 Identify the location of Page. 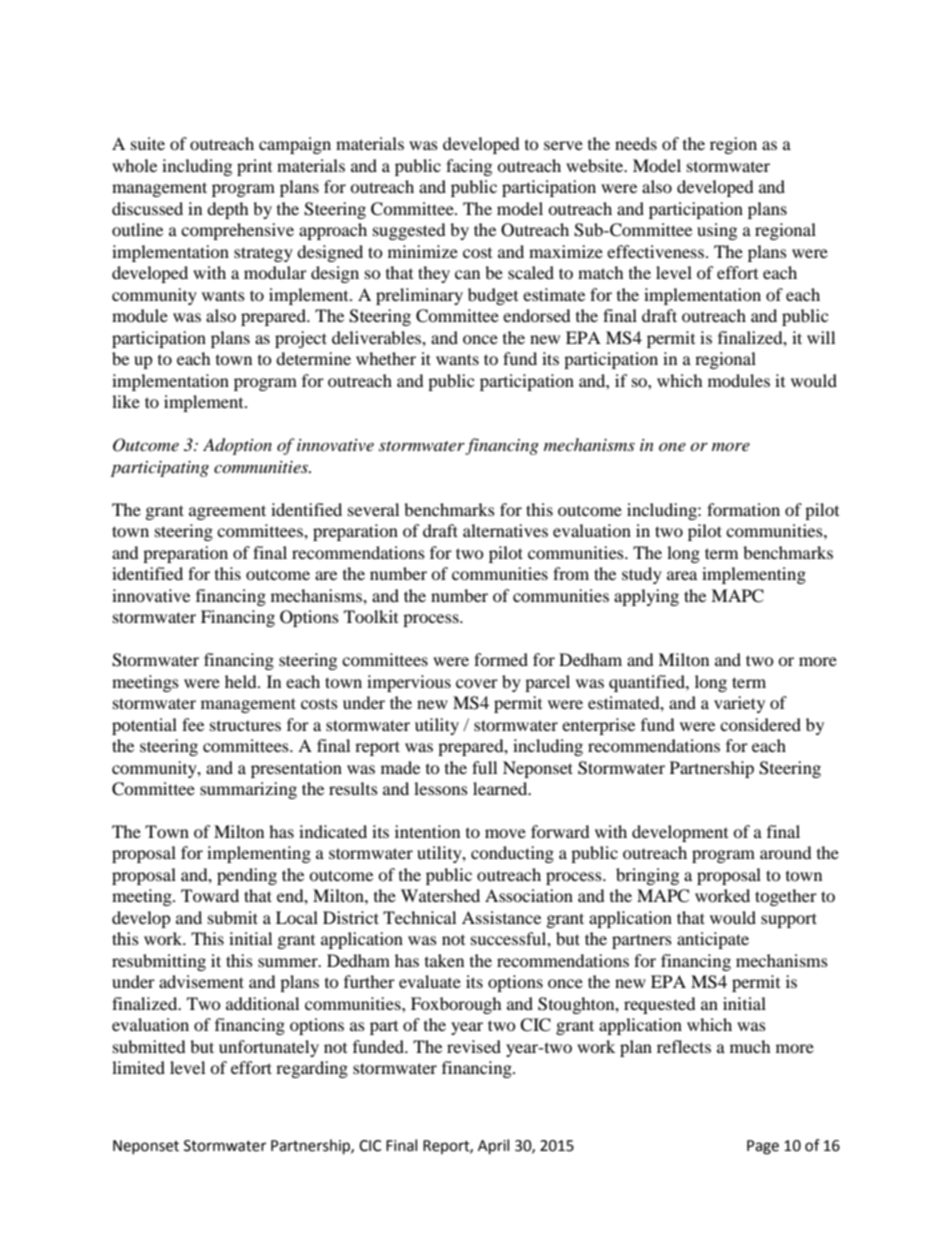
(763, 1147).
